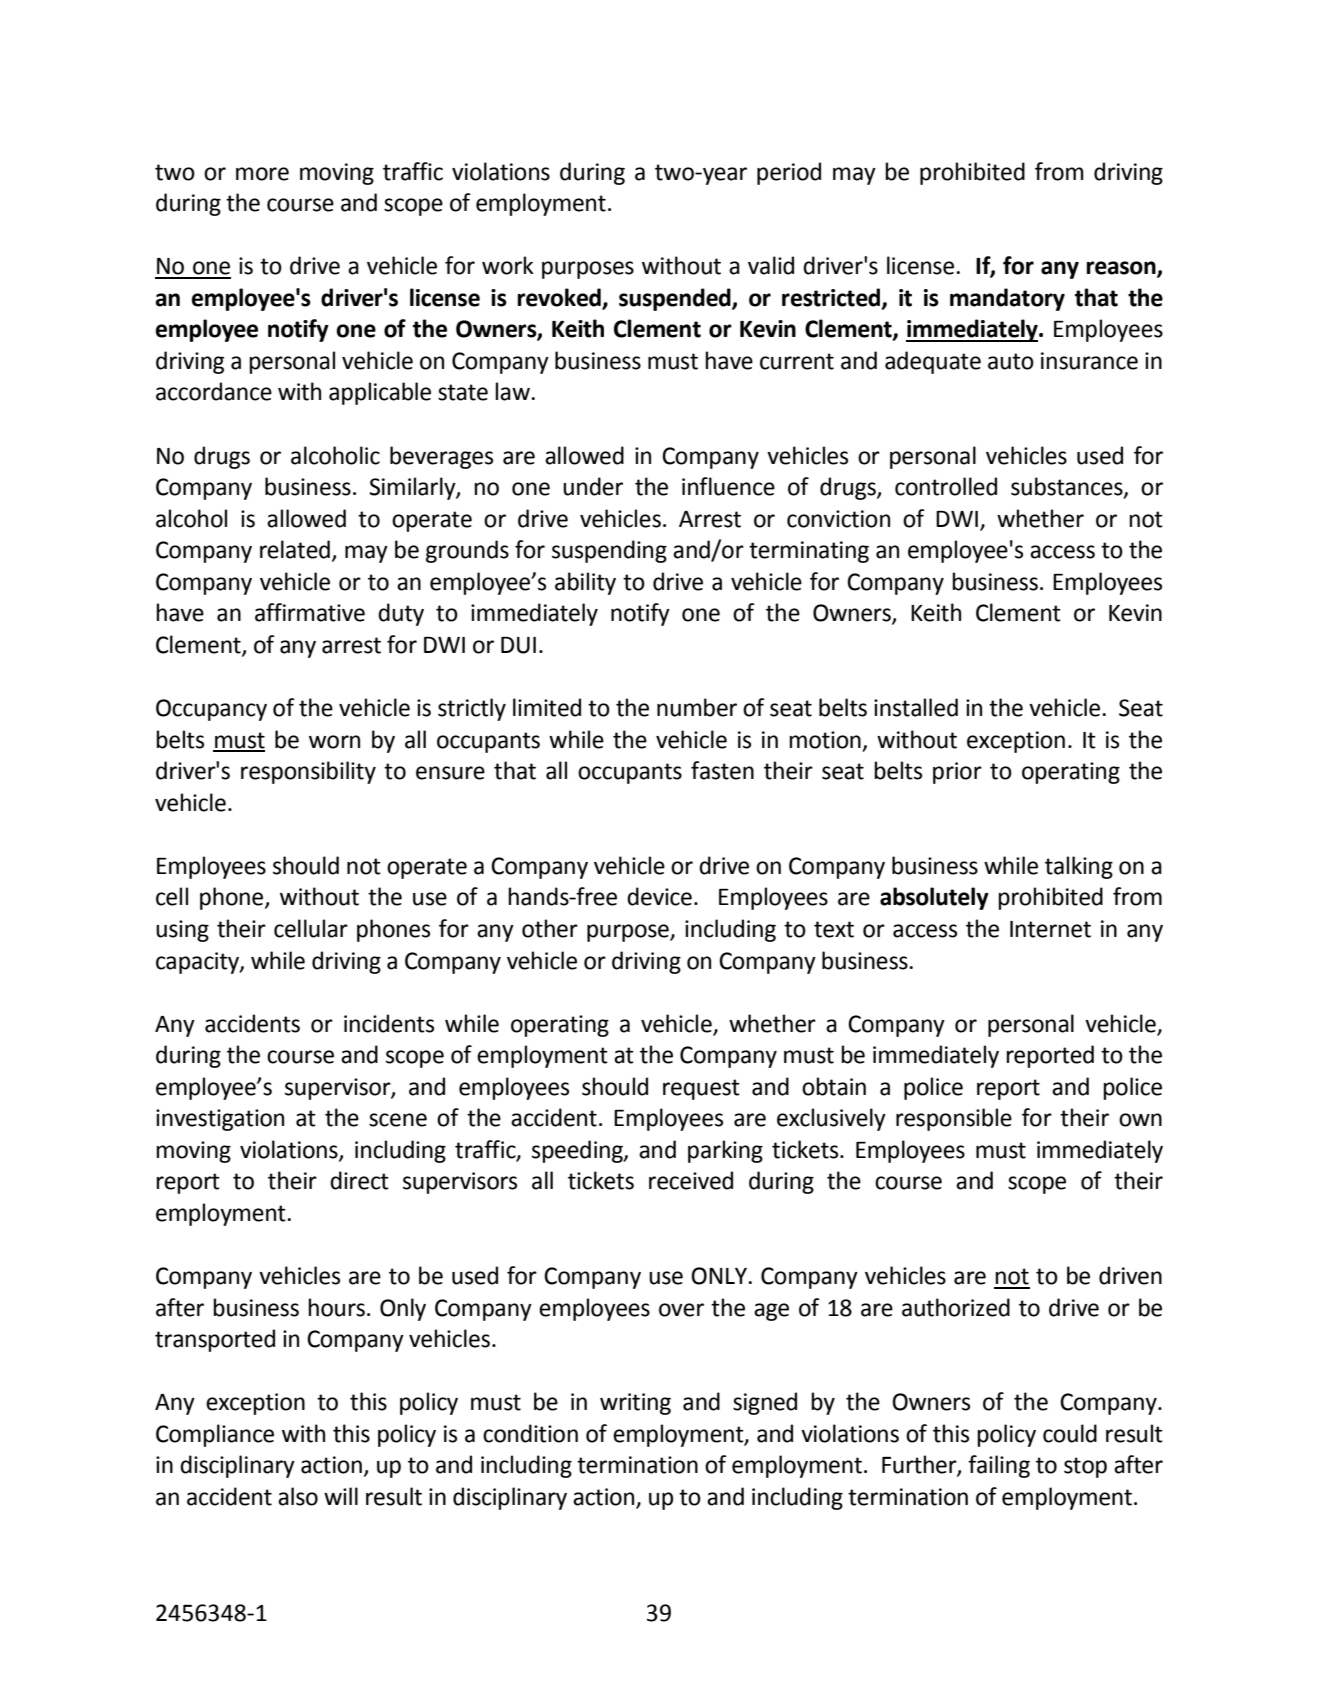 The width and height of the screenshot is (1318, 1706). I want to click on also, so click(298, 1496).
